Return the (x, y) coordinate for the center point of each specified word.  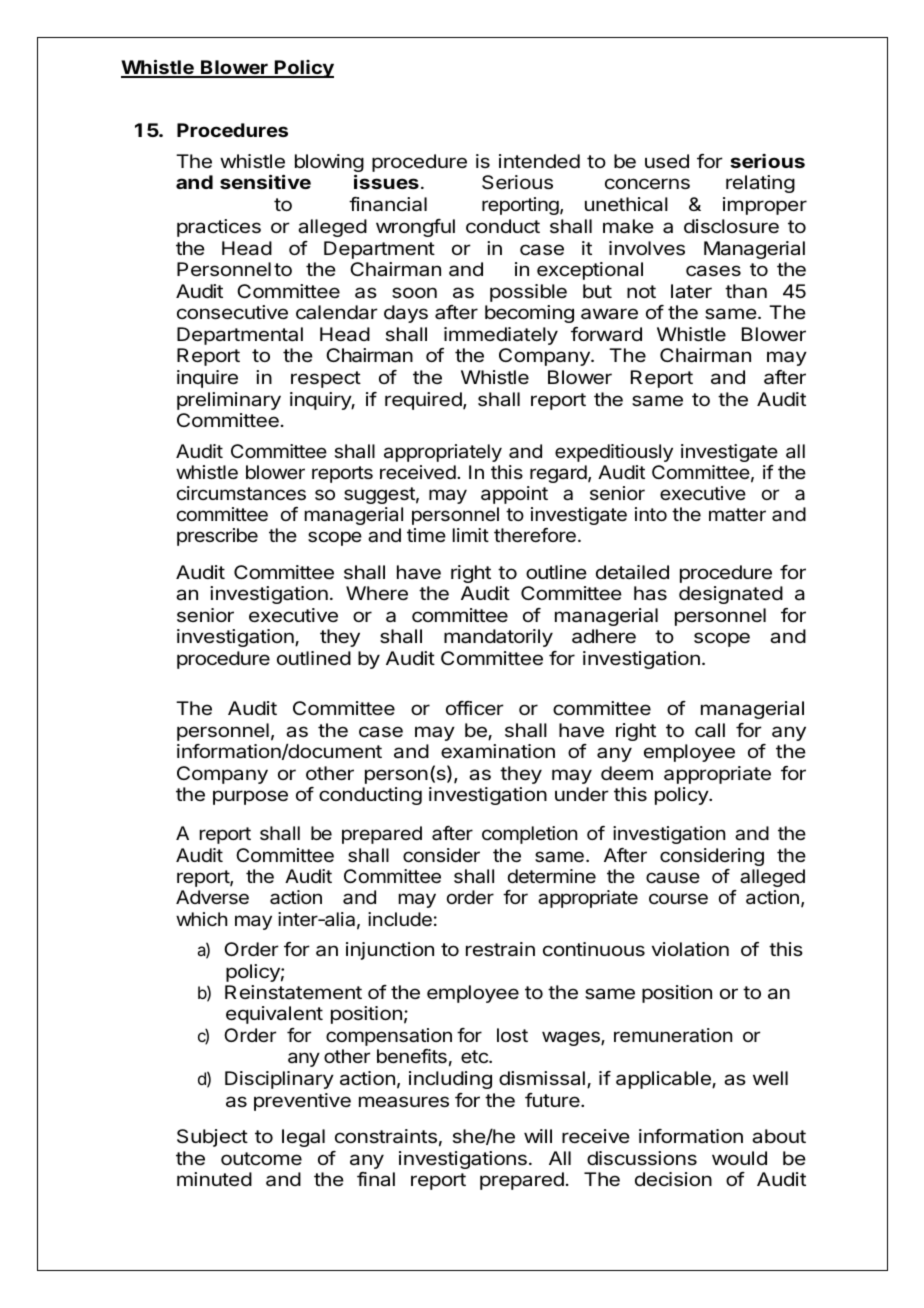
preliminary (229, 401)
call (710, 730)
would (739, 1158)
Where (377, 593)
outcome (261, 1158)
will (538, 1136)
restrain (500, 949)
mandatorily (498, 638)
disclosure (731, 226)
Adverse (212, 897)
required (424, 401)
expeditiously (614, 453)
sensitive (265, 181)
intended (539, 161)
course (678, 898)
